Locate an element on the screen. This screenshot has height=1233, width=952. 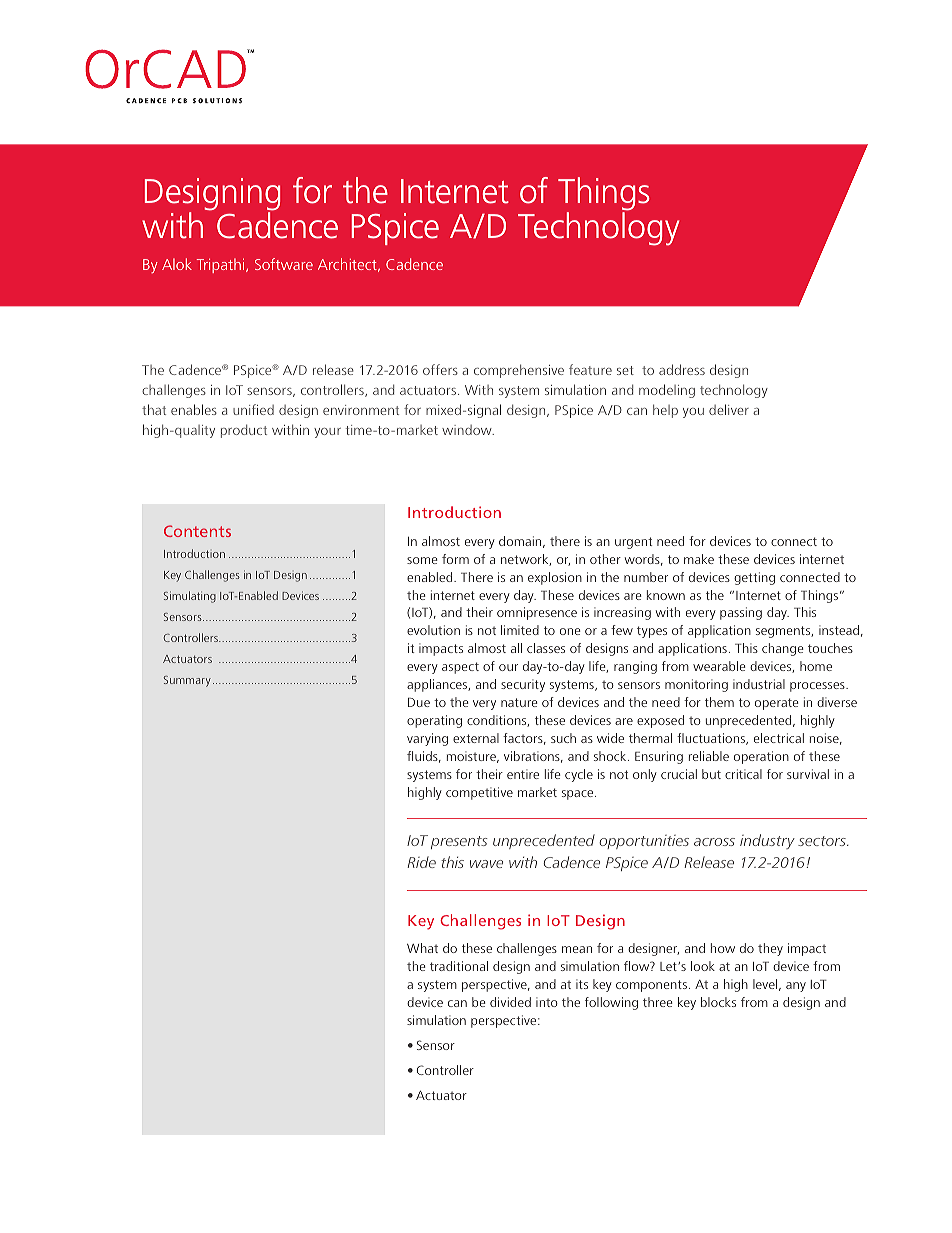
Tripathi is located at coordinates (222, 265).
